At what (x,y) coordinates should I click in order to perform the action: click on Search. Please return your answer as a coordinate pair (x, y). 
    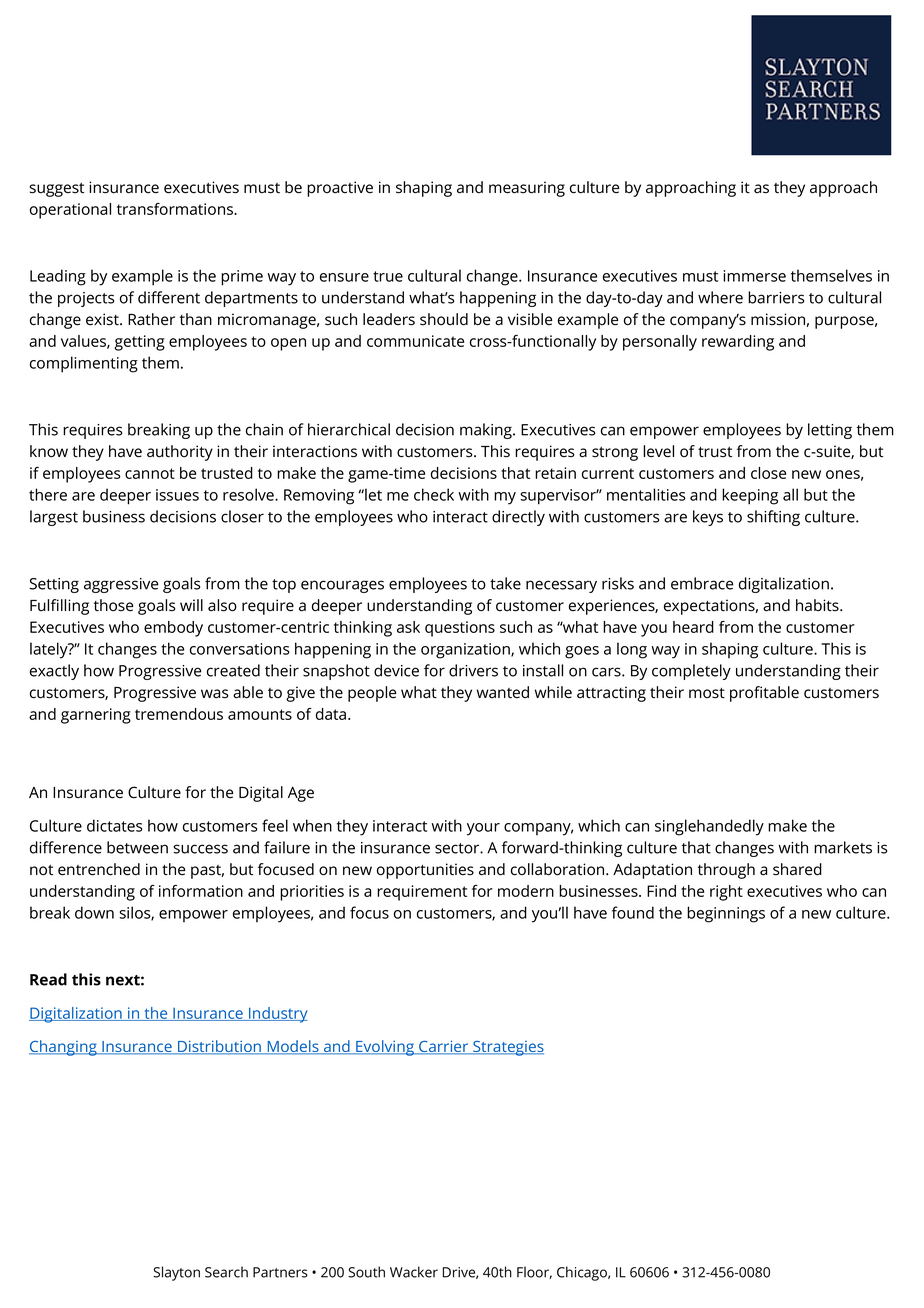
    Looking at the image, I should click on (226, 1272).
